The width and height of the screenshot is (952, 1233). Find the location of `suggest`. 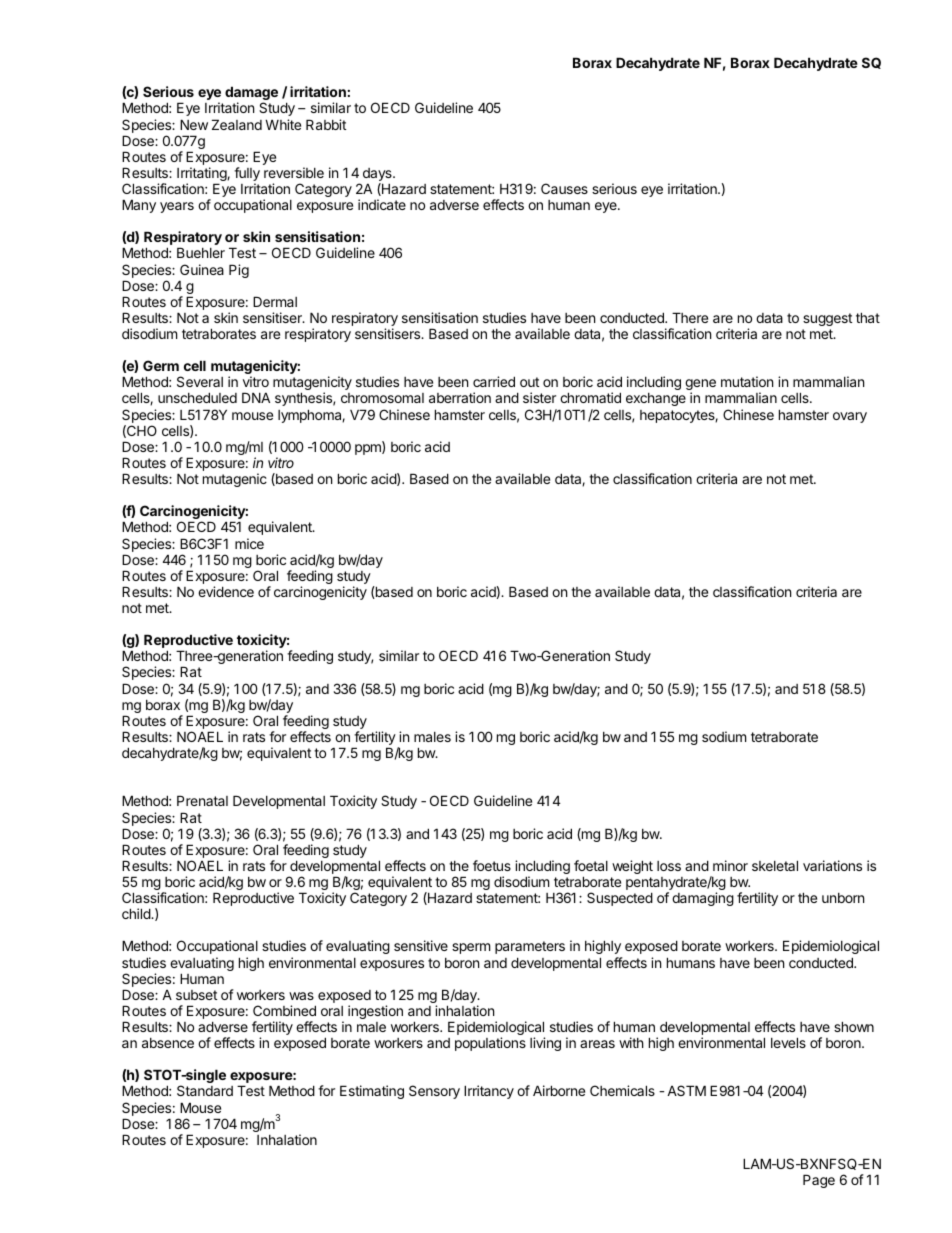

suggest is located at coordinates (827, 319).
